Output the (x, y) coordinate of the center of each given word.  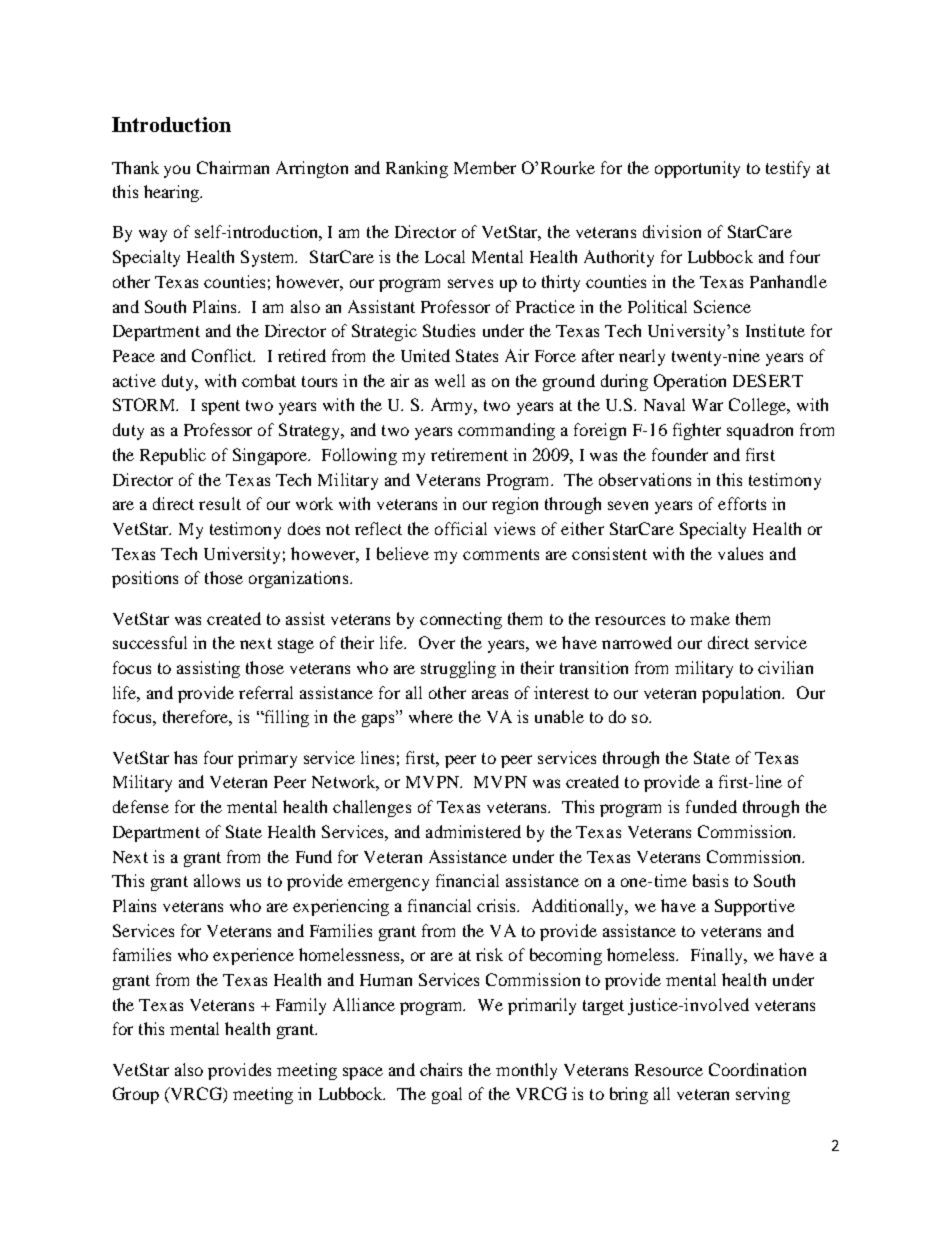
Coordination (757, 1069)
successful (150, 642)
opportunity (697, 169)
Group (136, 1095)
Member (485, 167)
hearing (172, 193)
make (710, 618)
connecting (461, 620)
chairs (441, 1069)
